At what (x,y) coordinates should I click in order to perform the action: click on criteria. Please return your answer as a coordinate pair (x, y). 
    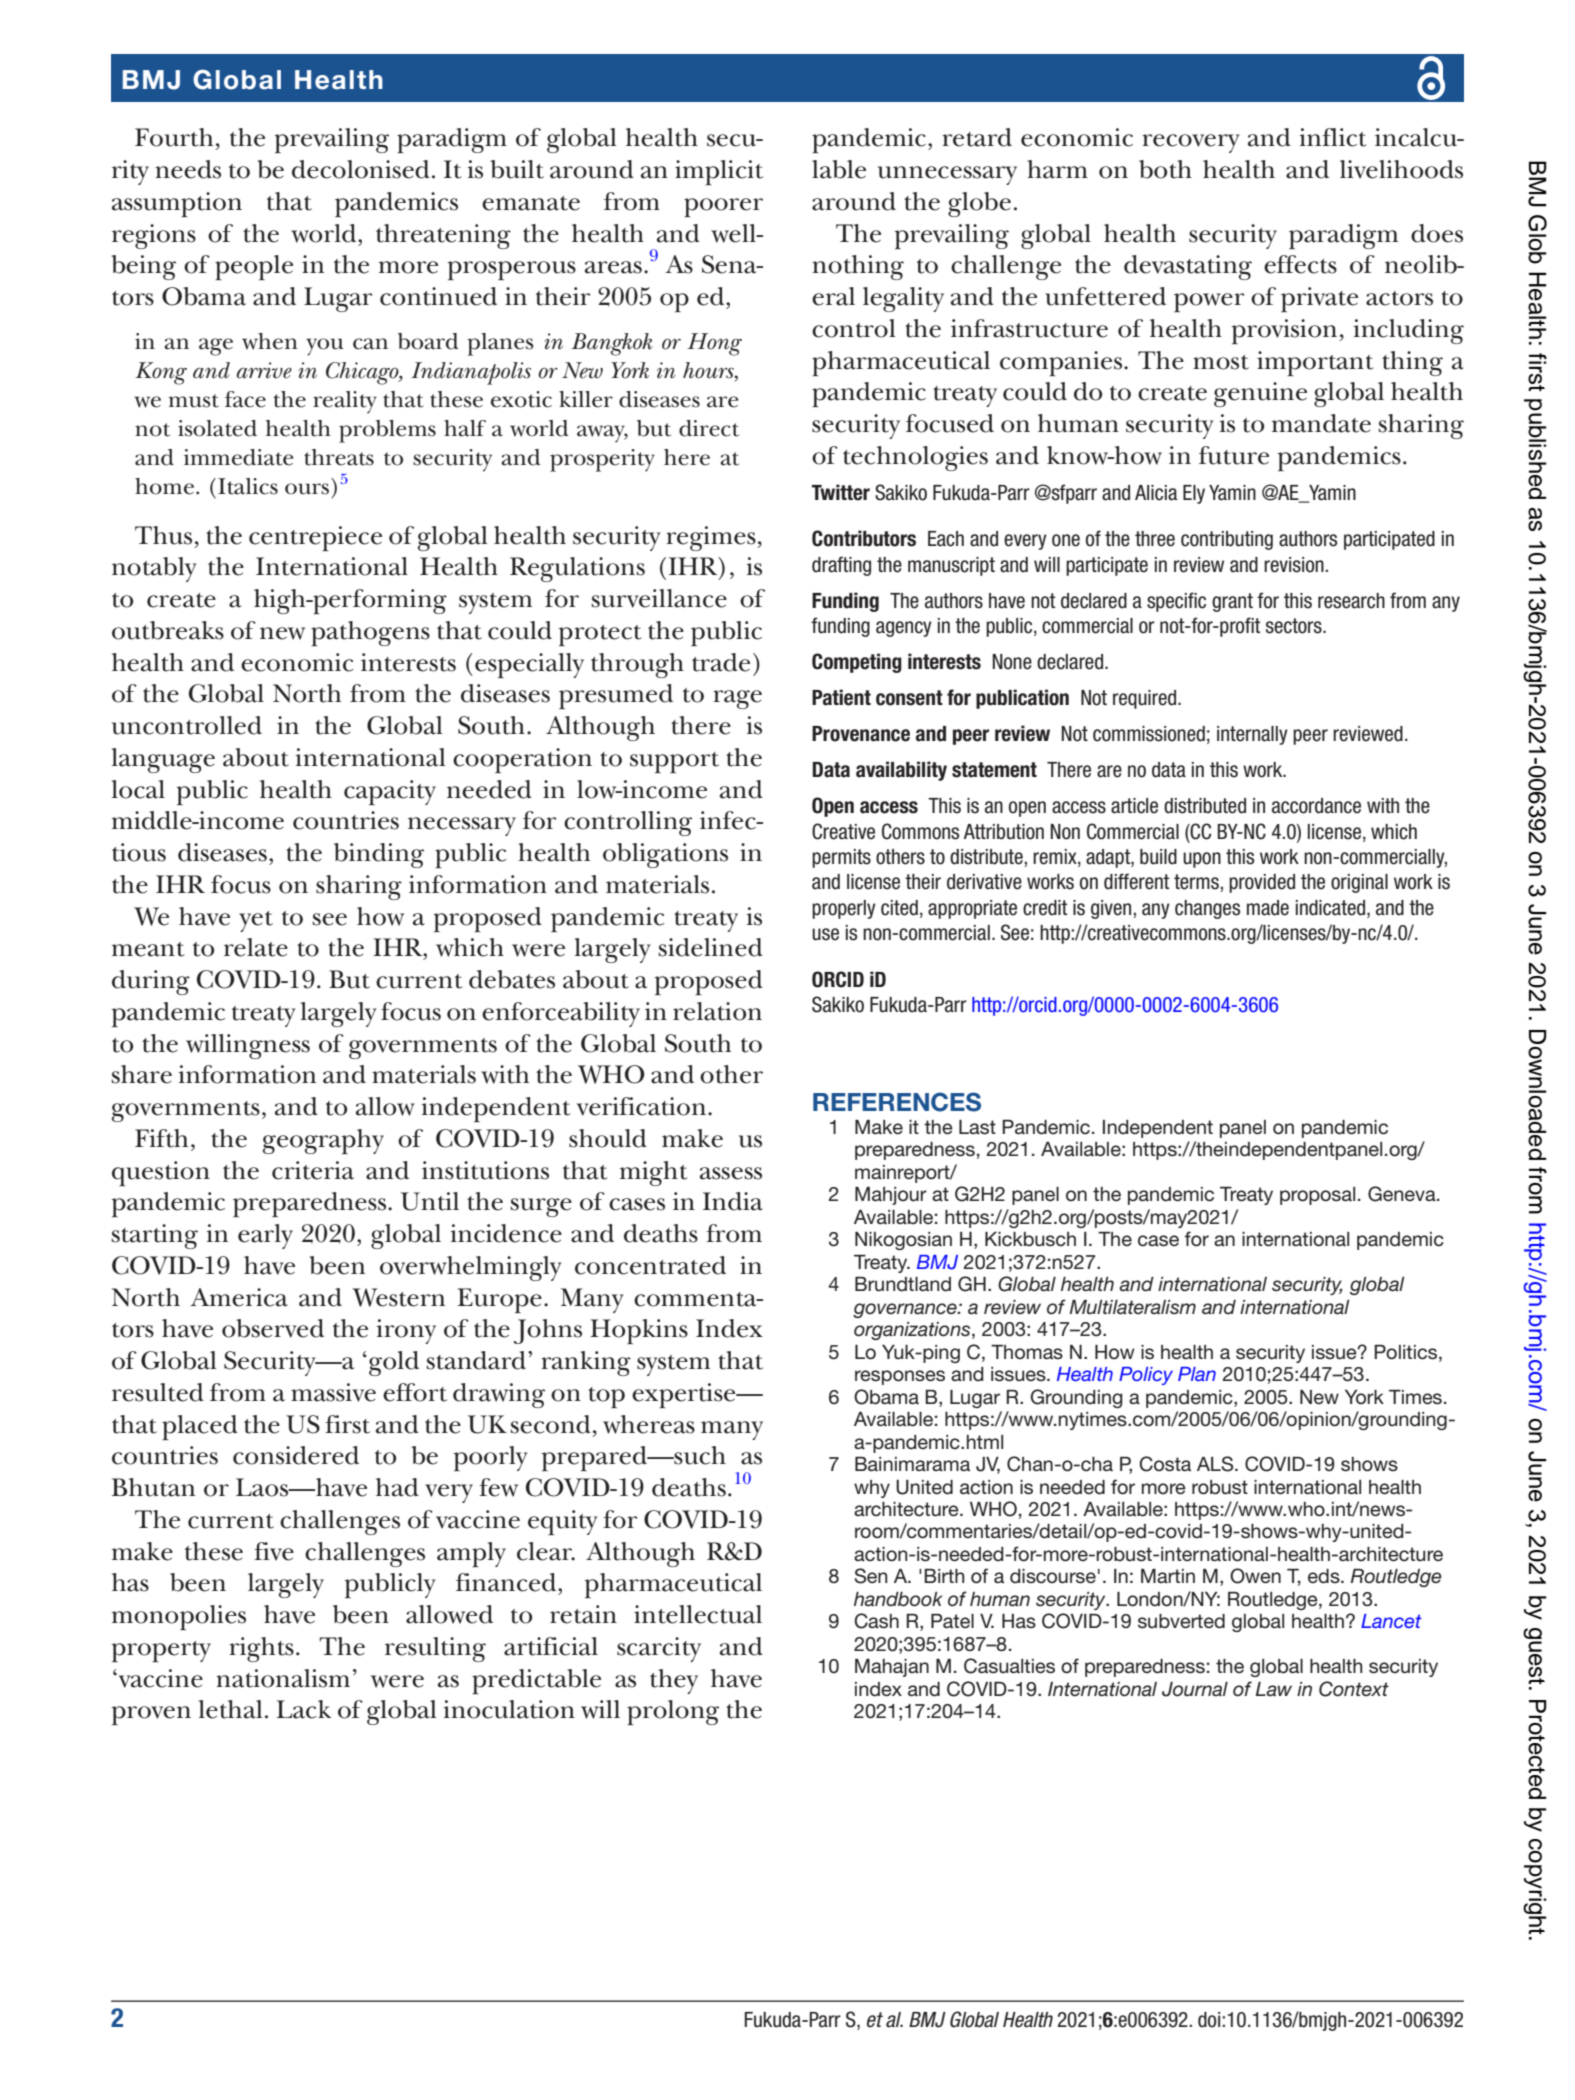
    Looking at the image, I should click on (313, 1170).
